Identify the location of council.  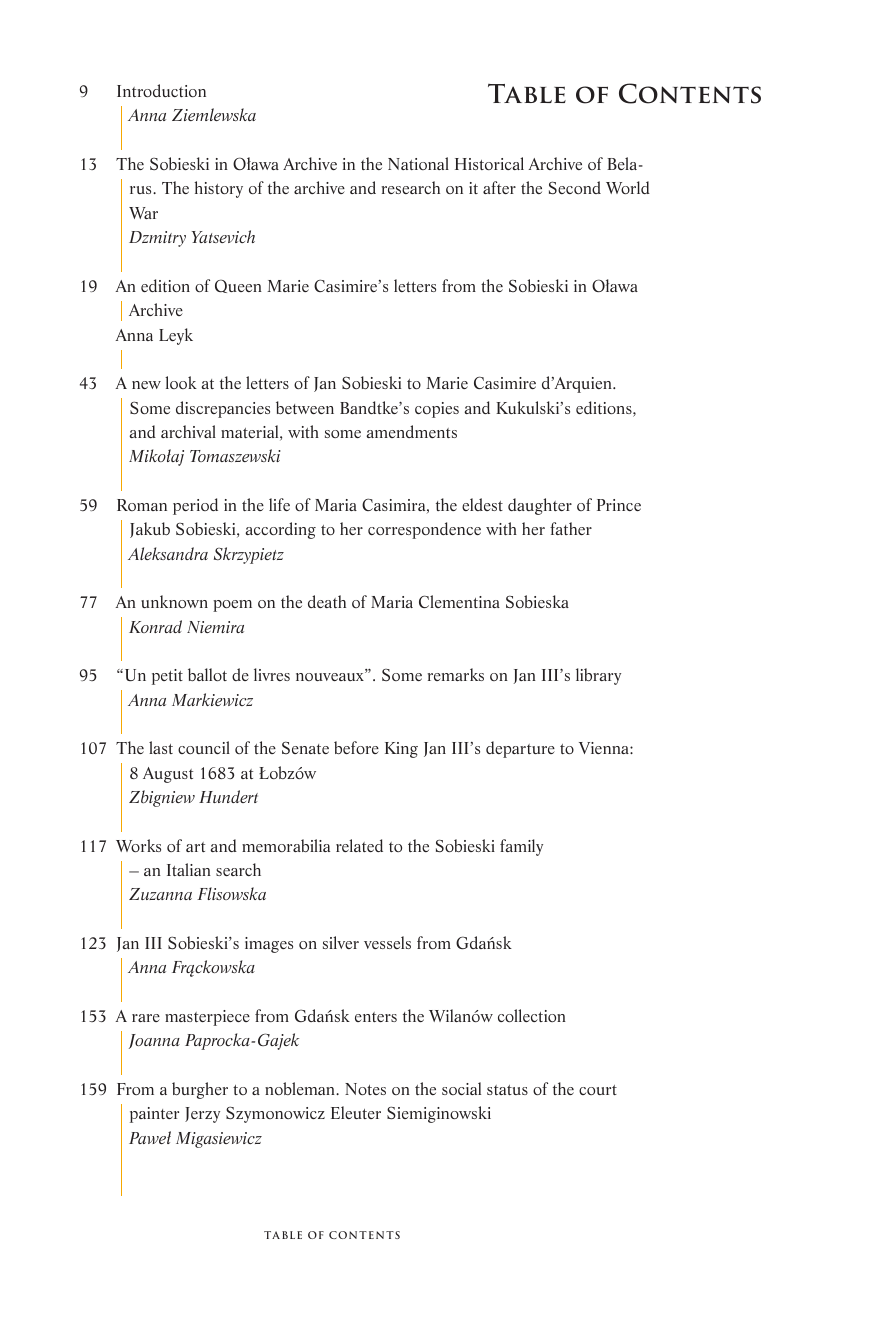
(204, 747).
